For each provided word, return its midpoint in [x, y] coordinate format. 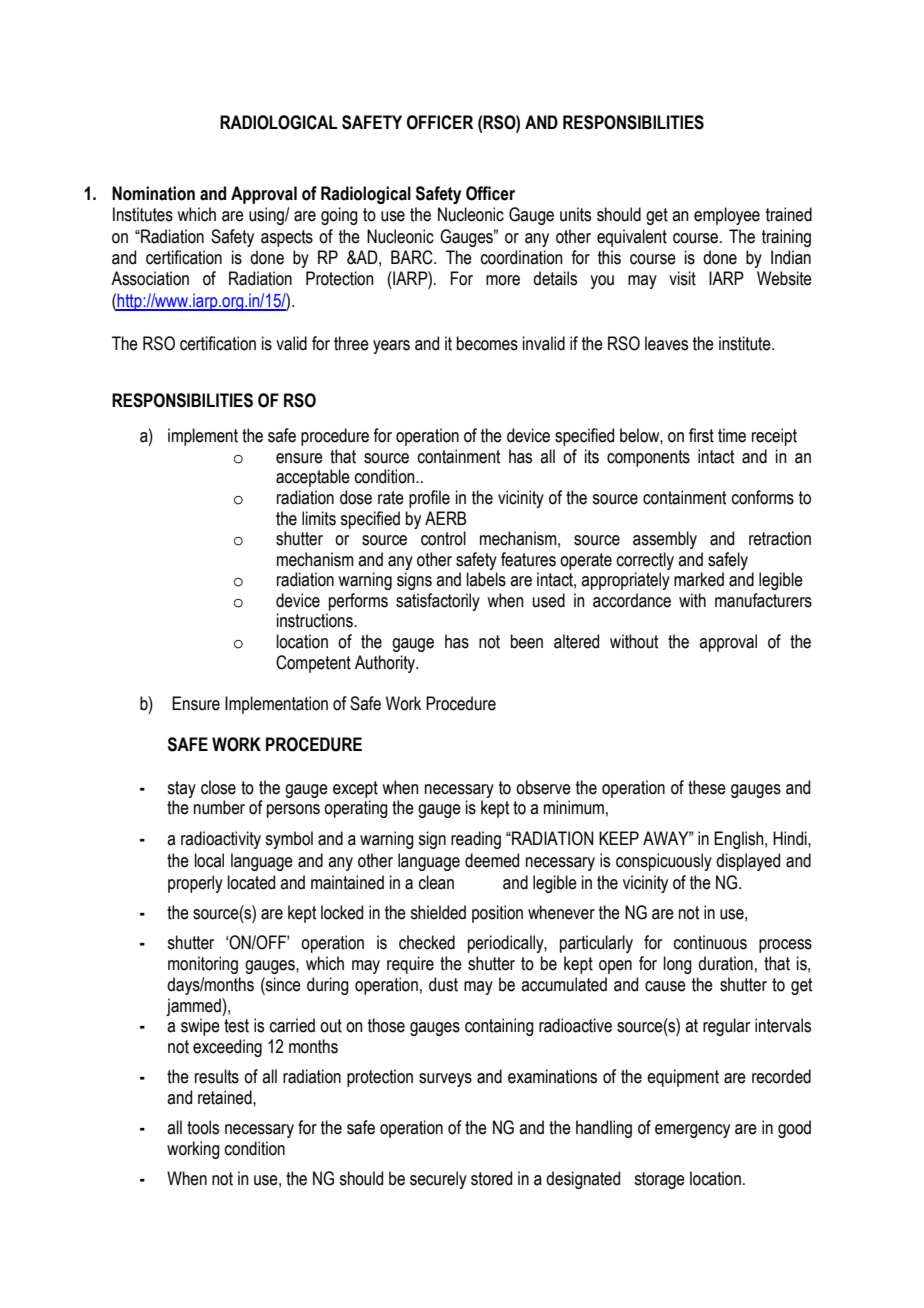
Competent [313, 664]
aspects [287, 238]
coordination [522, 257]
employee [727, 216]
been [527, 641]
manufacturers [763, 600]
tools [203, 1127]
